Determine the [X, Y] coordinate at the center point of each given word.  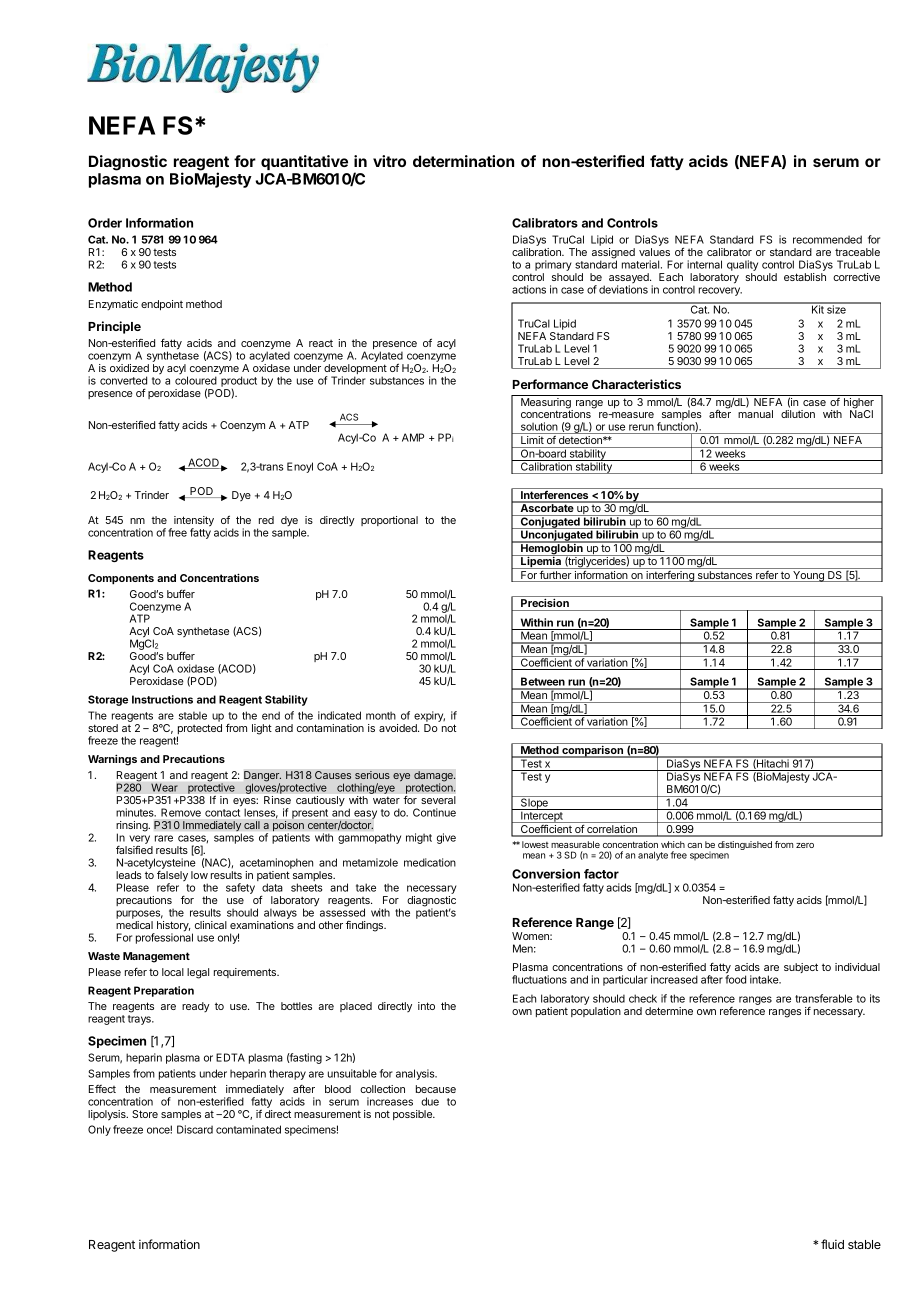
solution [539, 428]
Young [808, 576]
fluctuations [539, 979]
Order [105, 223]
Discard [195, 1129]
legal [198, 973]
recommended [827, 239]
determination [463, 161]
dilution [798, 414]
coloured [196, 380]
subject [801, 968]
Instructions [162, 699]
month [381, 716]
